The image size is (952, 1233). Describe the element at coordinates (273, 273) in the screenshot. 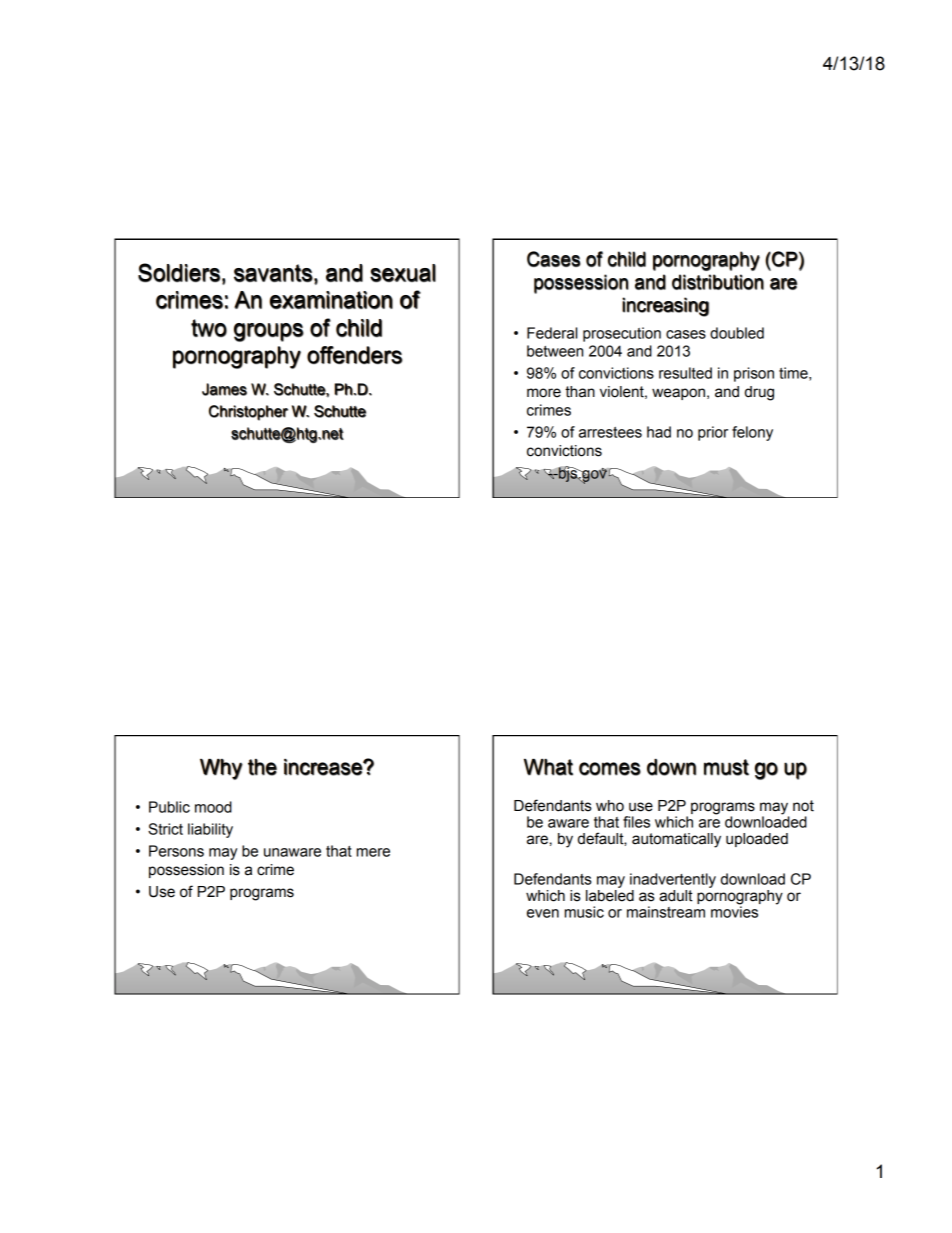

I see `savants` at that location.
